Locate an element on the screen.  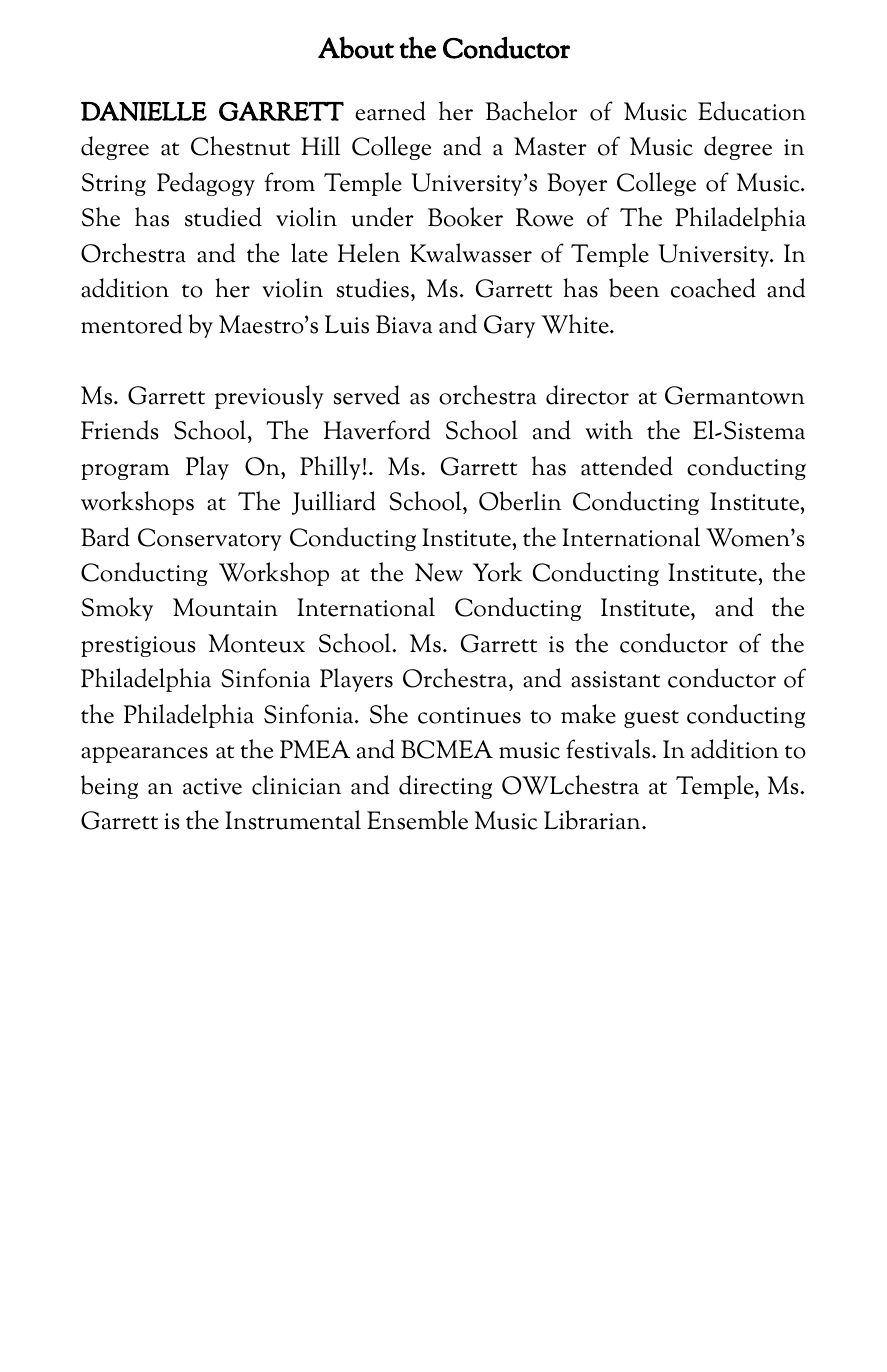
Friends is located at coordinates (119, 430).
